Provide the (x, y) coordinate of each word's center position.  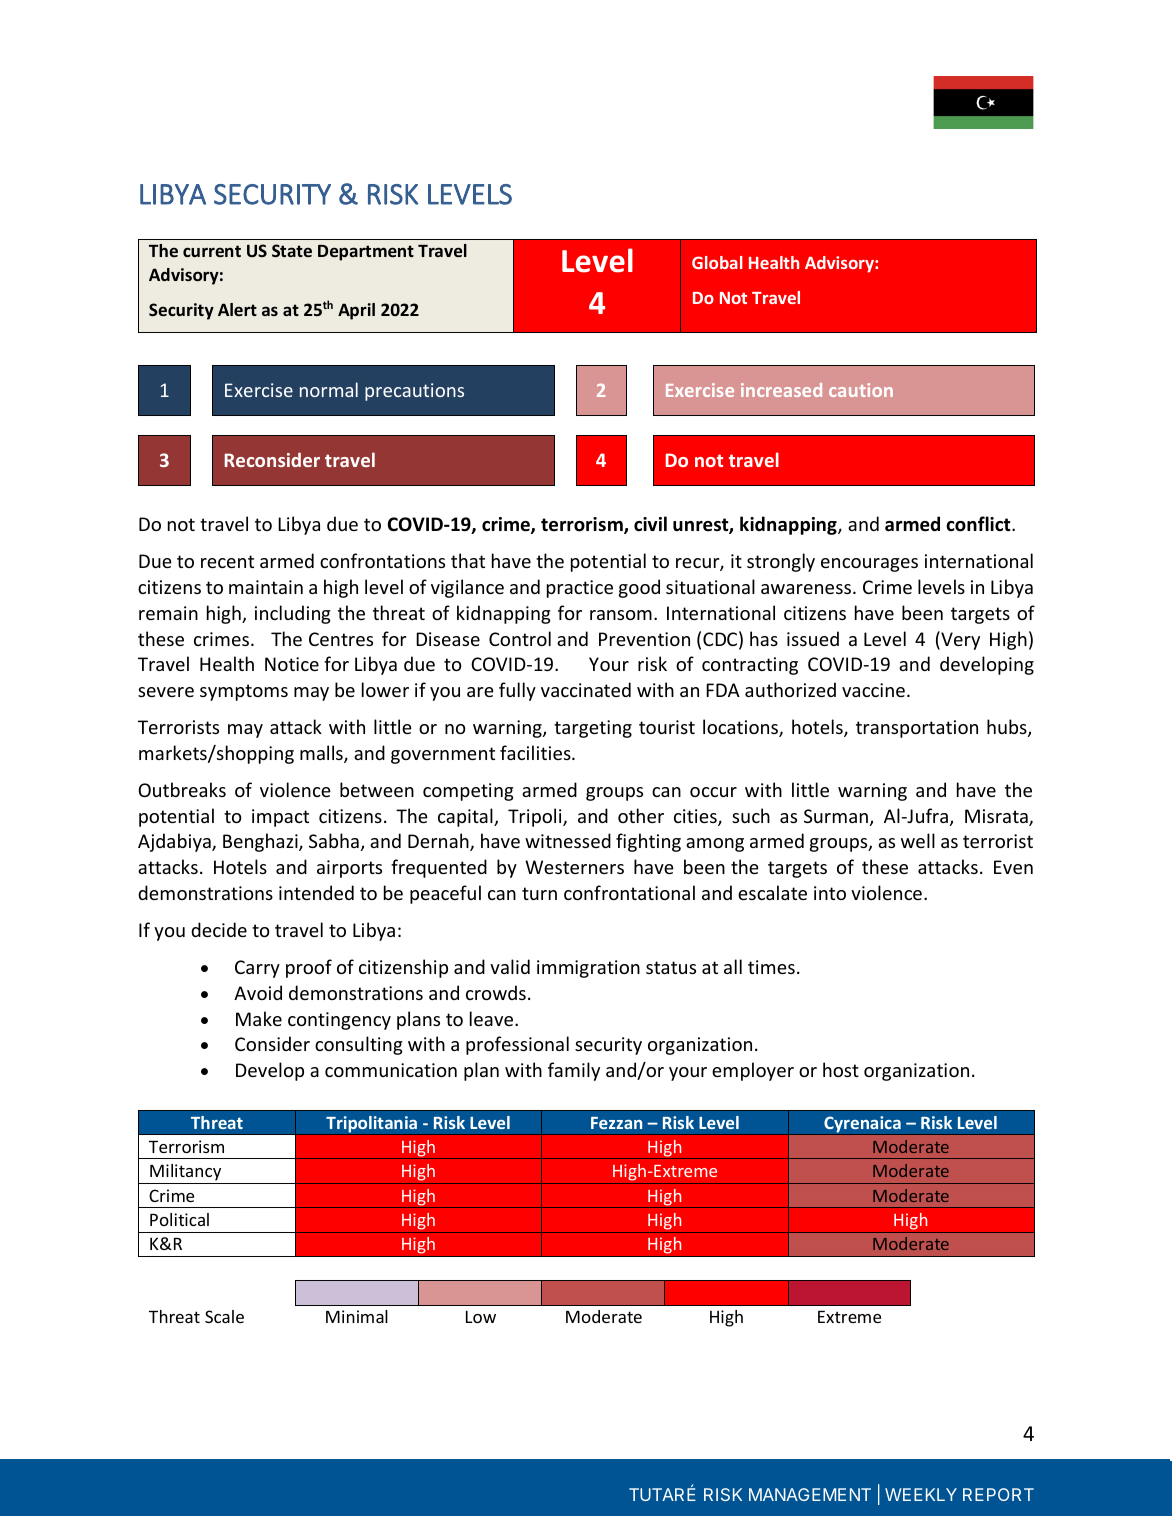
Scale (224, 1316)
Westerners (574, 867)
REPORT (998, 1494)
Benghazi (261, 842)
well (918, 840)
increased (781, 390)
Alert (237, 309)
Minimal (357, 1316)
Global (717, 262)
